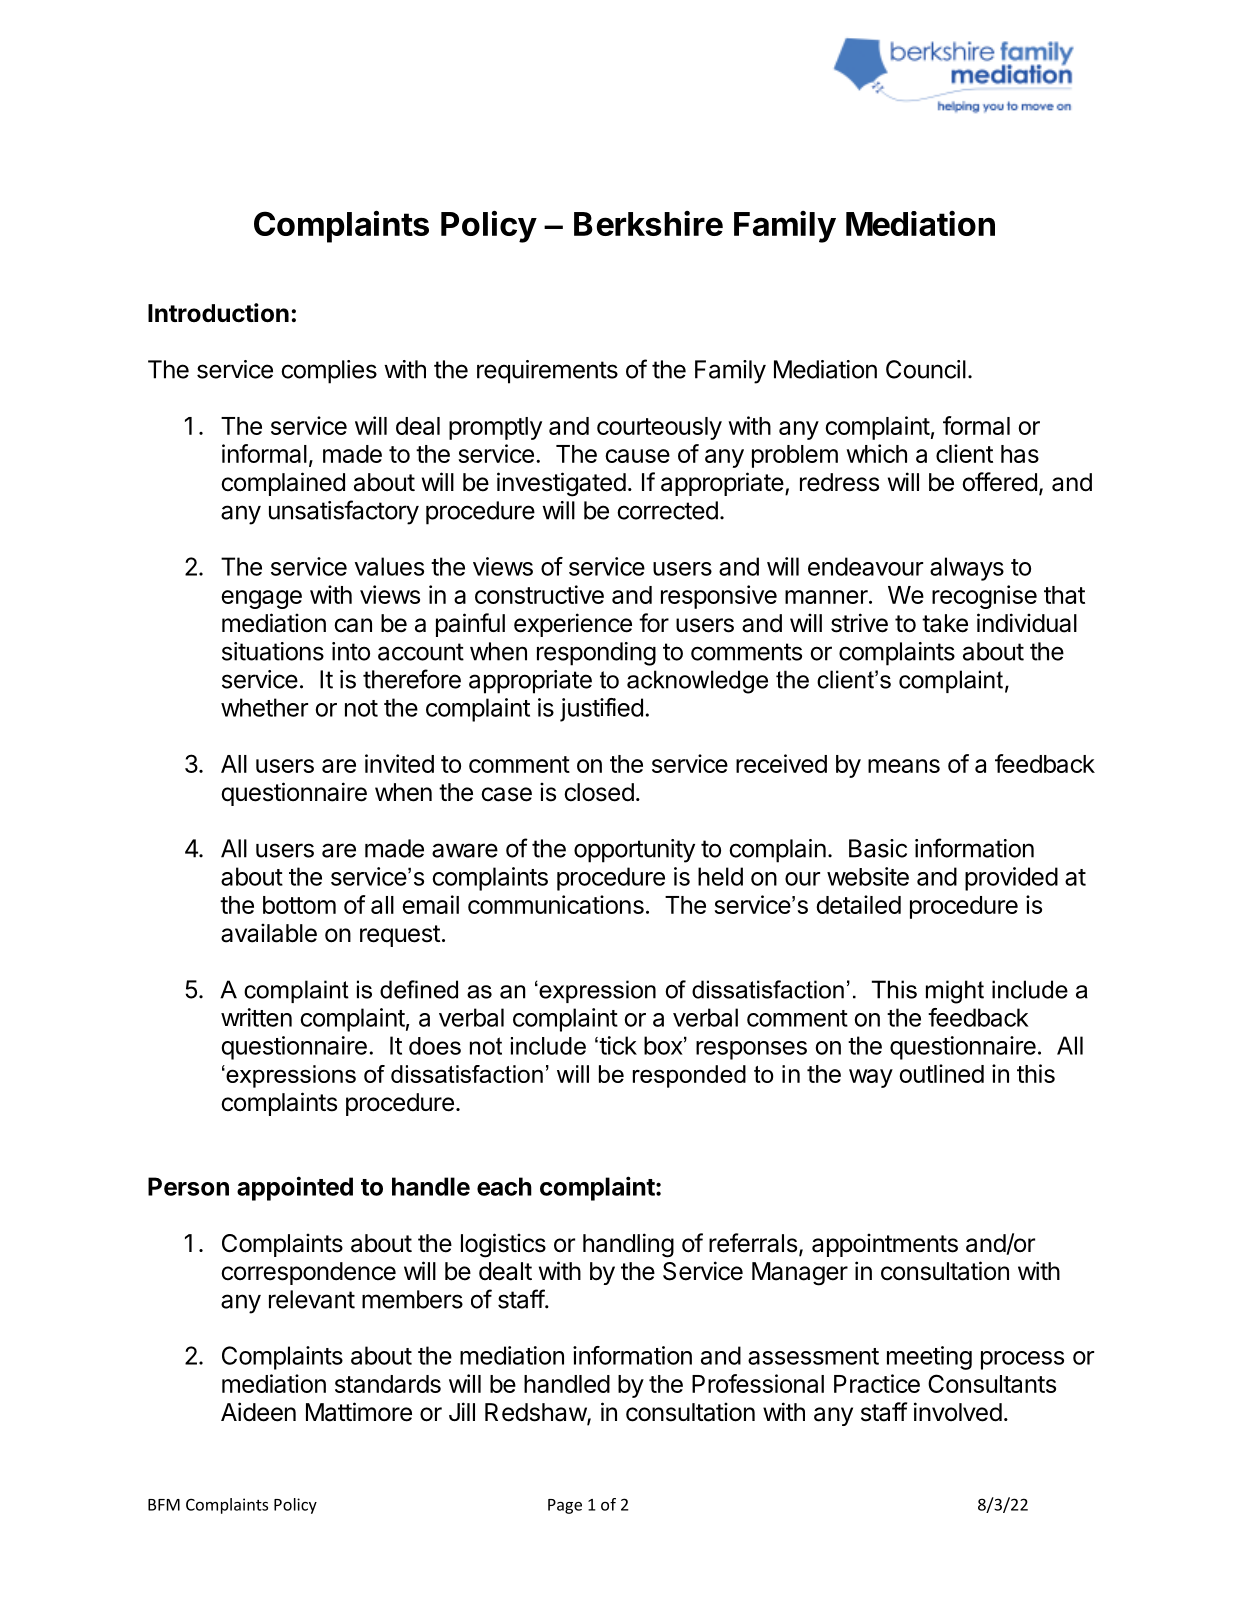 Image resolution: width=1249 pixels, height=1617 pixels. What do you see at coordinates (926, 369) in the screenshot?
I see `Council` at bounding box center [926, 369].
